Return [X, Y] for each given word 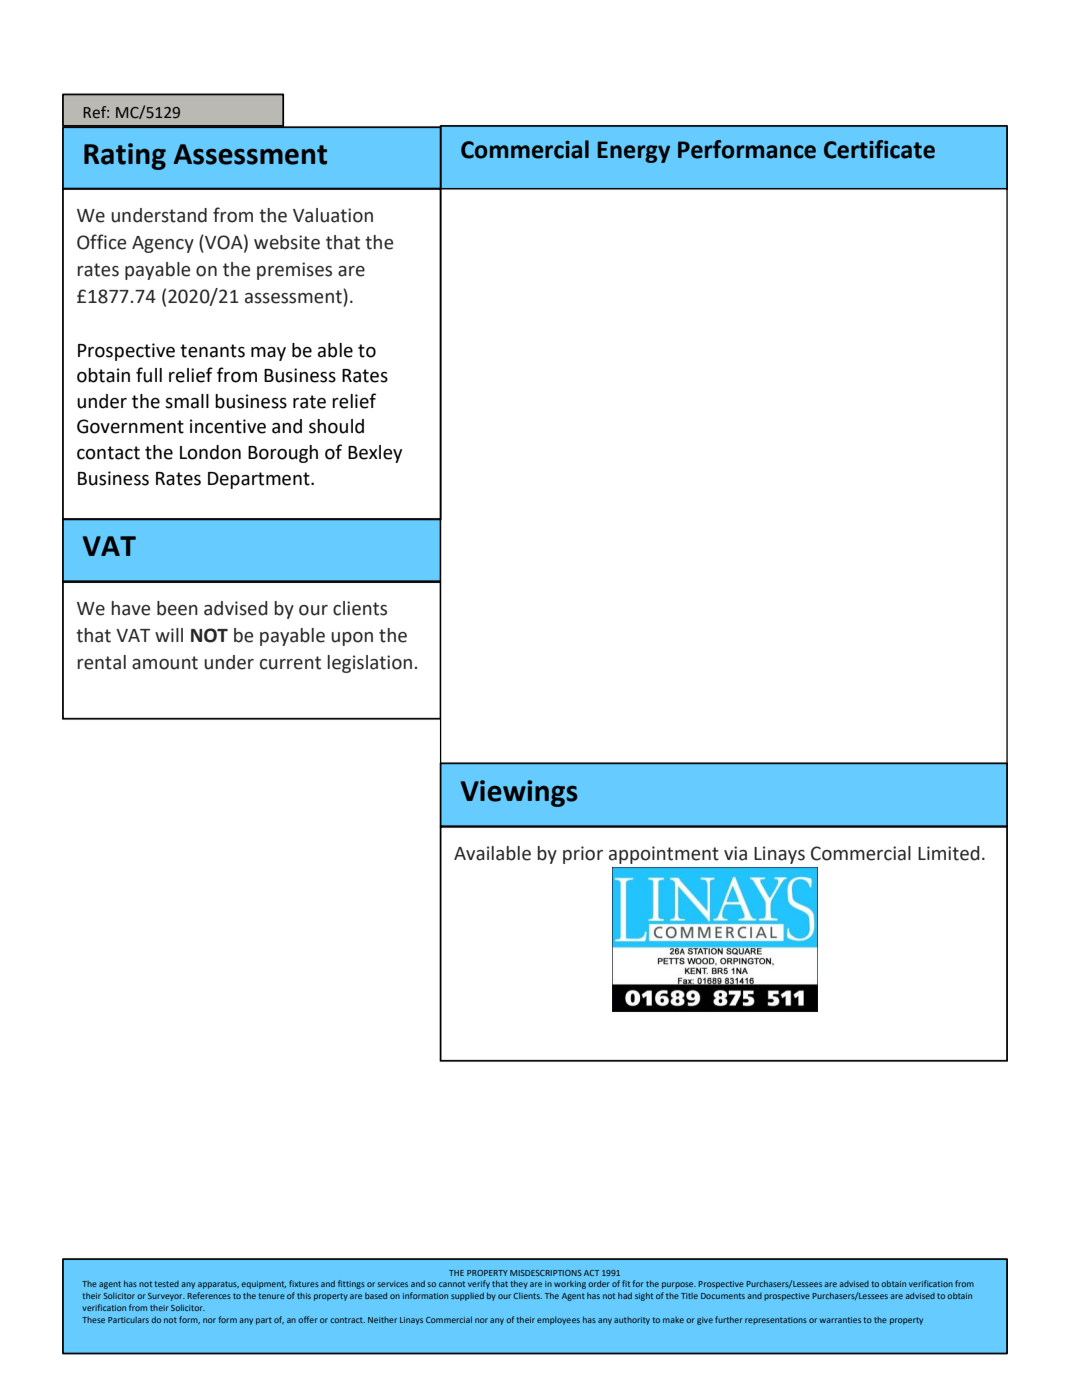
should [336, 426]
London [210, 452]
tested [166, 1284]
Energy [633, 152]
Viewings [519, 793]
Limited [949, 853]
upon [352, 639]
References [209, 1295]
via [735, 853]
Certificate [879, 149]
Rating [125, 156]
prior [583, 855]
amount [165, 663]
